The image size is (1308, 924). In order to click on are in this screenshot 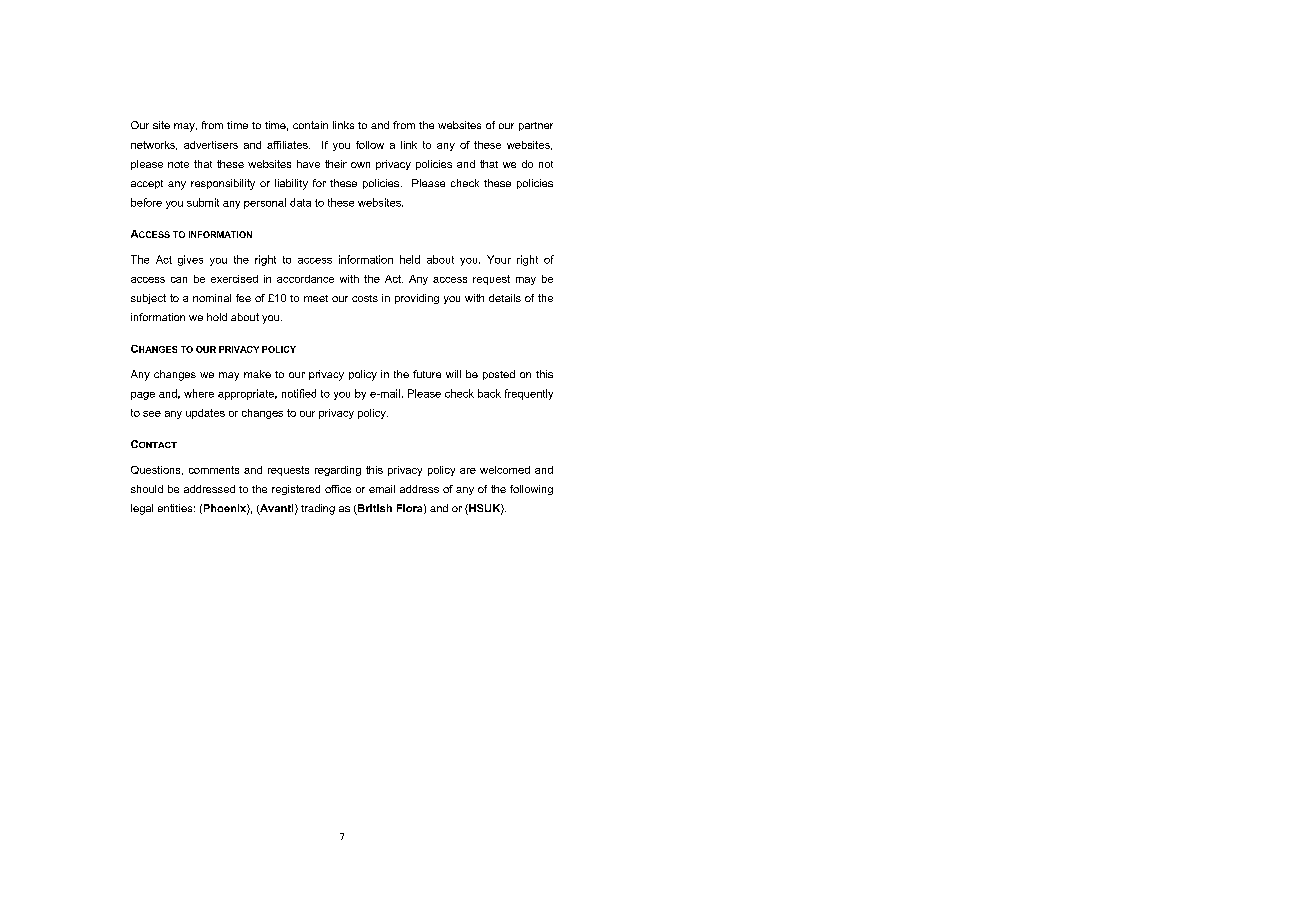, I will do `click(468, 471)`.
